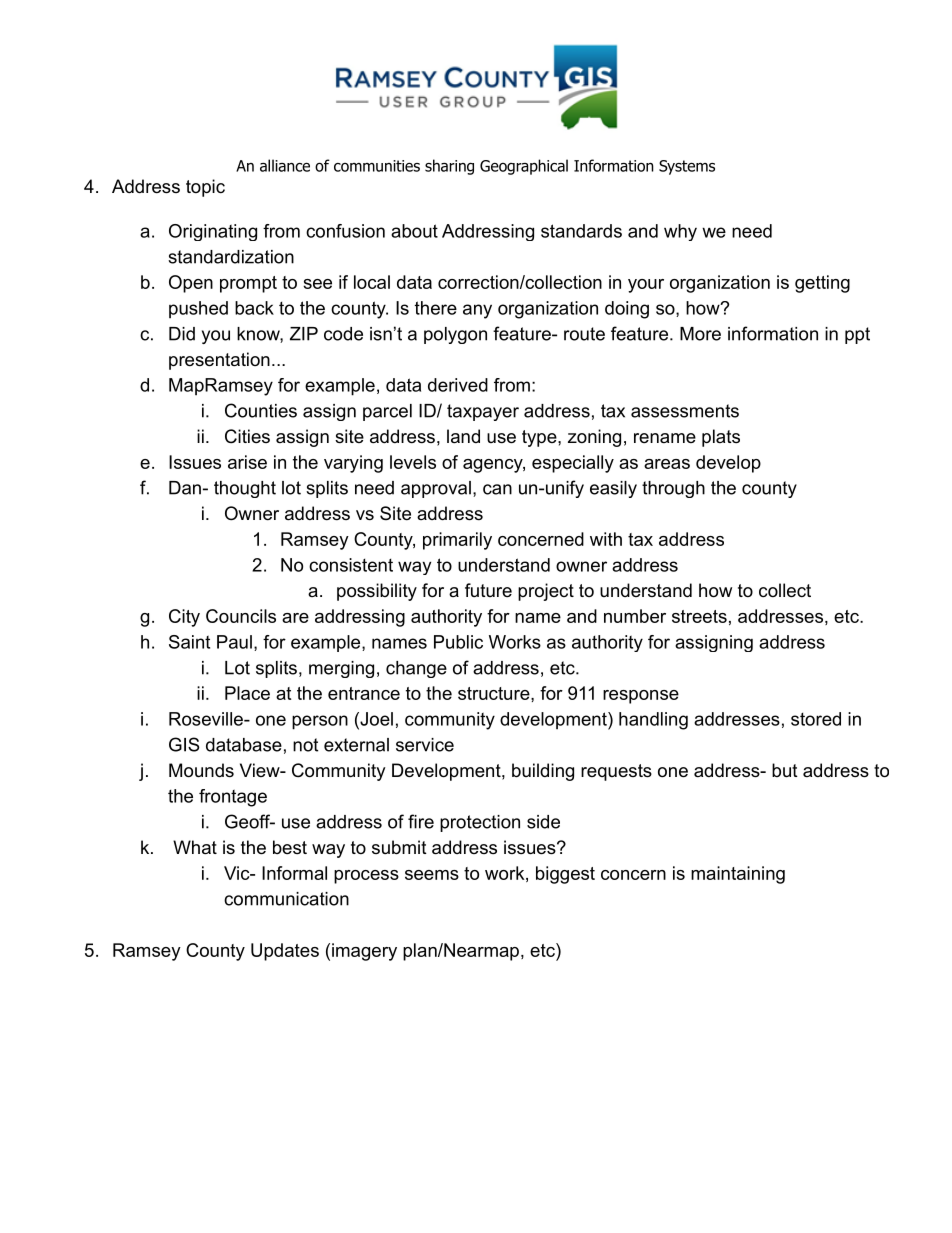 This screenshot has height=1233, width=952. Describe the element at coordinates (285, 952) in the screenshot. I see `Updates` at that location.
